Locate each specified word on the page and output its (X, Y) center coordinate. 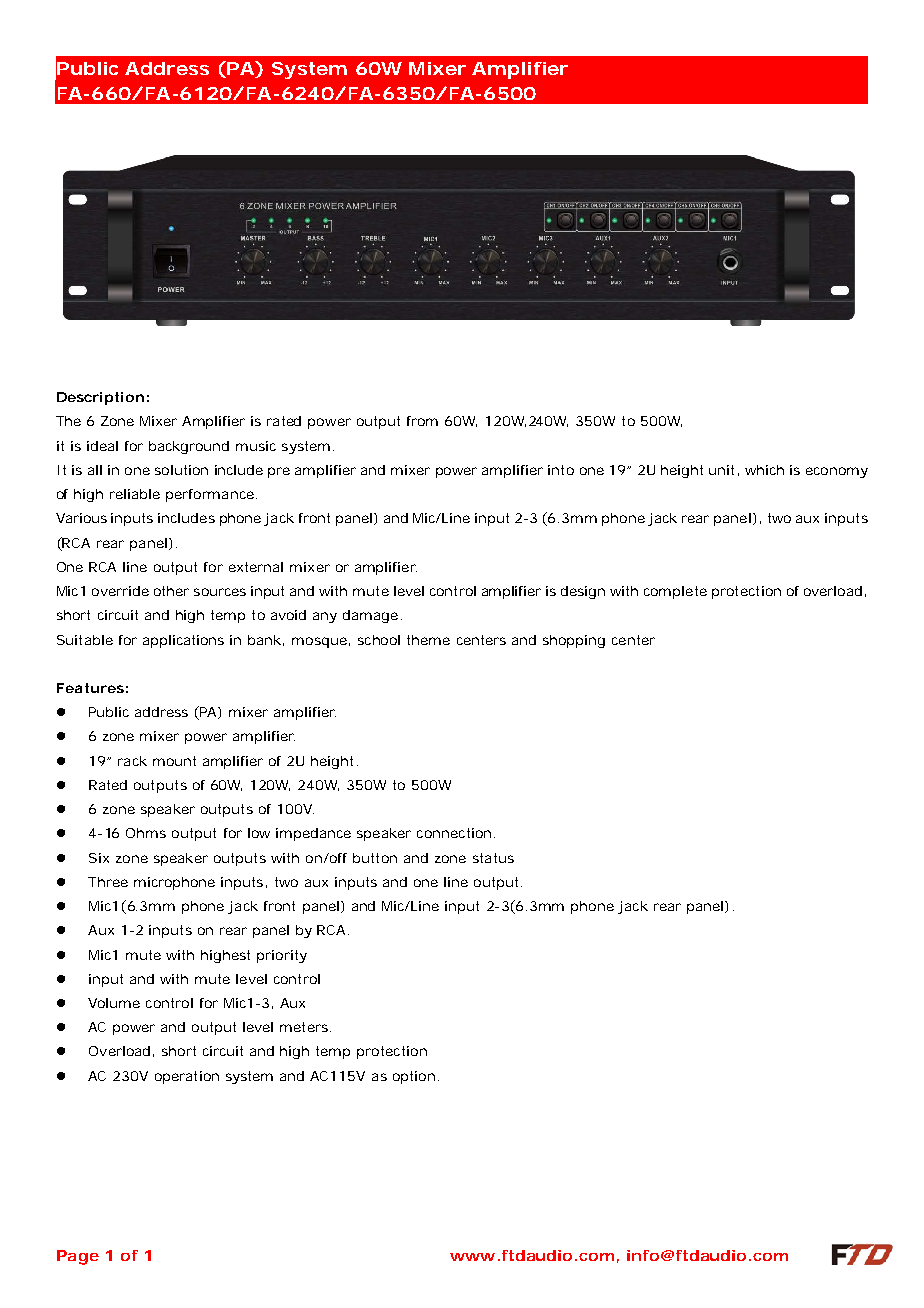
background (189, 447)
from (422, 421)
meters (304, 1027)
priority (282, 956)
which (764, 470)
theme (428, 640)
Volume (114, 1003)
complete (675, 592)
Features (90, 688)
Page (78, 1257)
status (493, 858)
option (414, 1077)
